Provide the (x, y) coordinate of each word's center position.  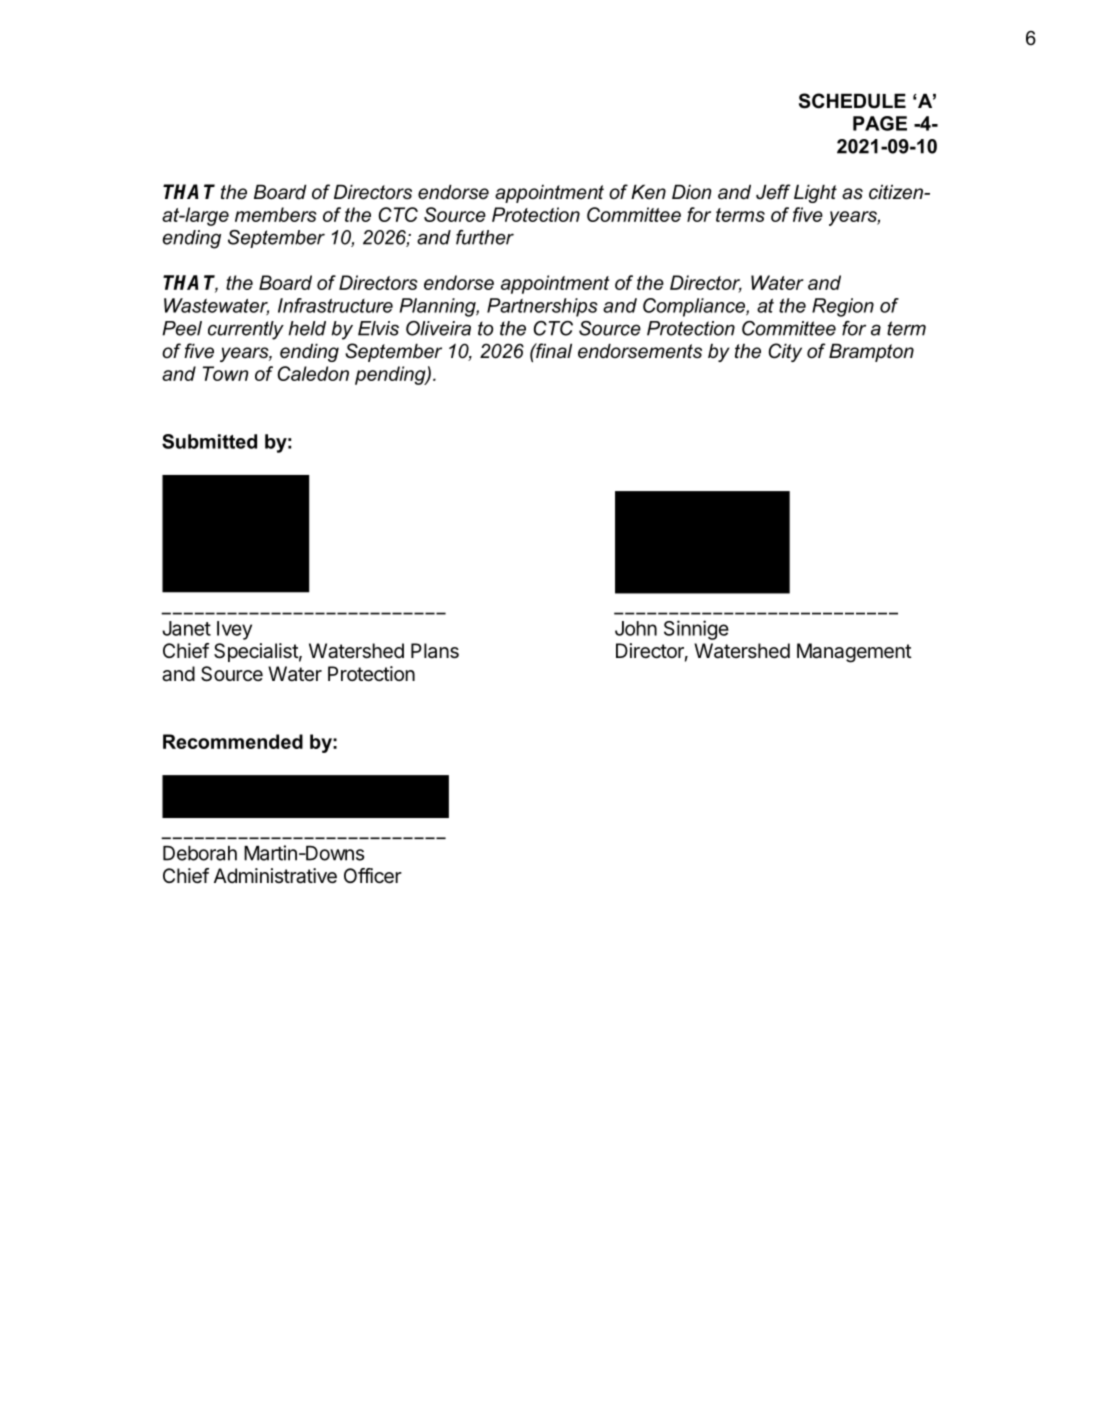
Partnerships (542, 307)
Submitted (209, 441)
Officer (373, 876)
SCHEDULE (852, 101)
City (785, 352)
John (636, 628)
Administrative (275, 876)
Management (854, 653)
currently (246, 330)
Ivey (234, 630)
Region (843, 307)
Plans (435, 651)
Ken (648, 192)
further (485, 237)
